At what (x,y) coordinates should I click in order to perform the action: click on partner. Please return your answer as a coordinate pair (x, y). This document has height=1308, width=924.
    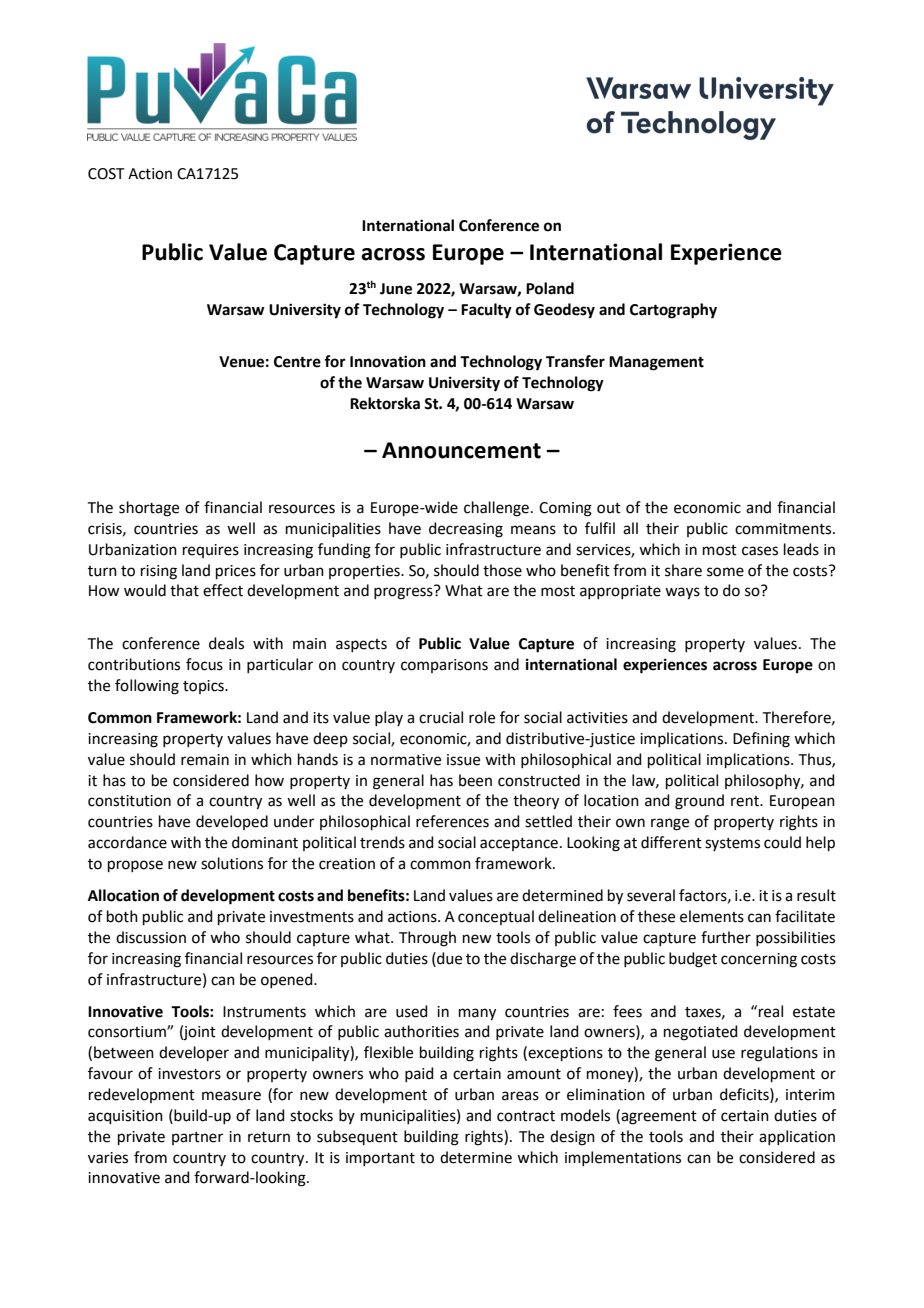
    Looking at the image, I should click on (197, 1138).
